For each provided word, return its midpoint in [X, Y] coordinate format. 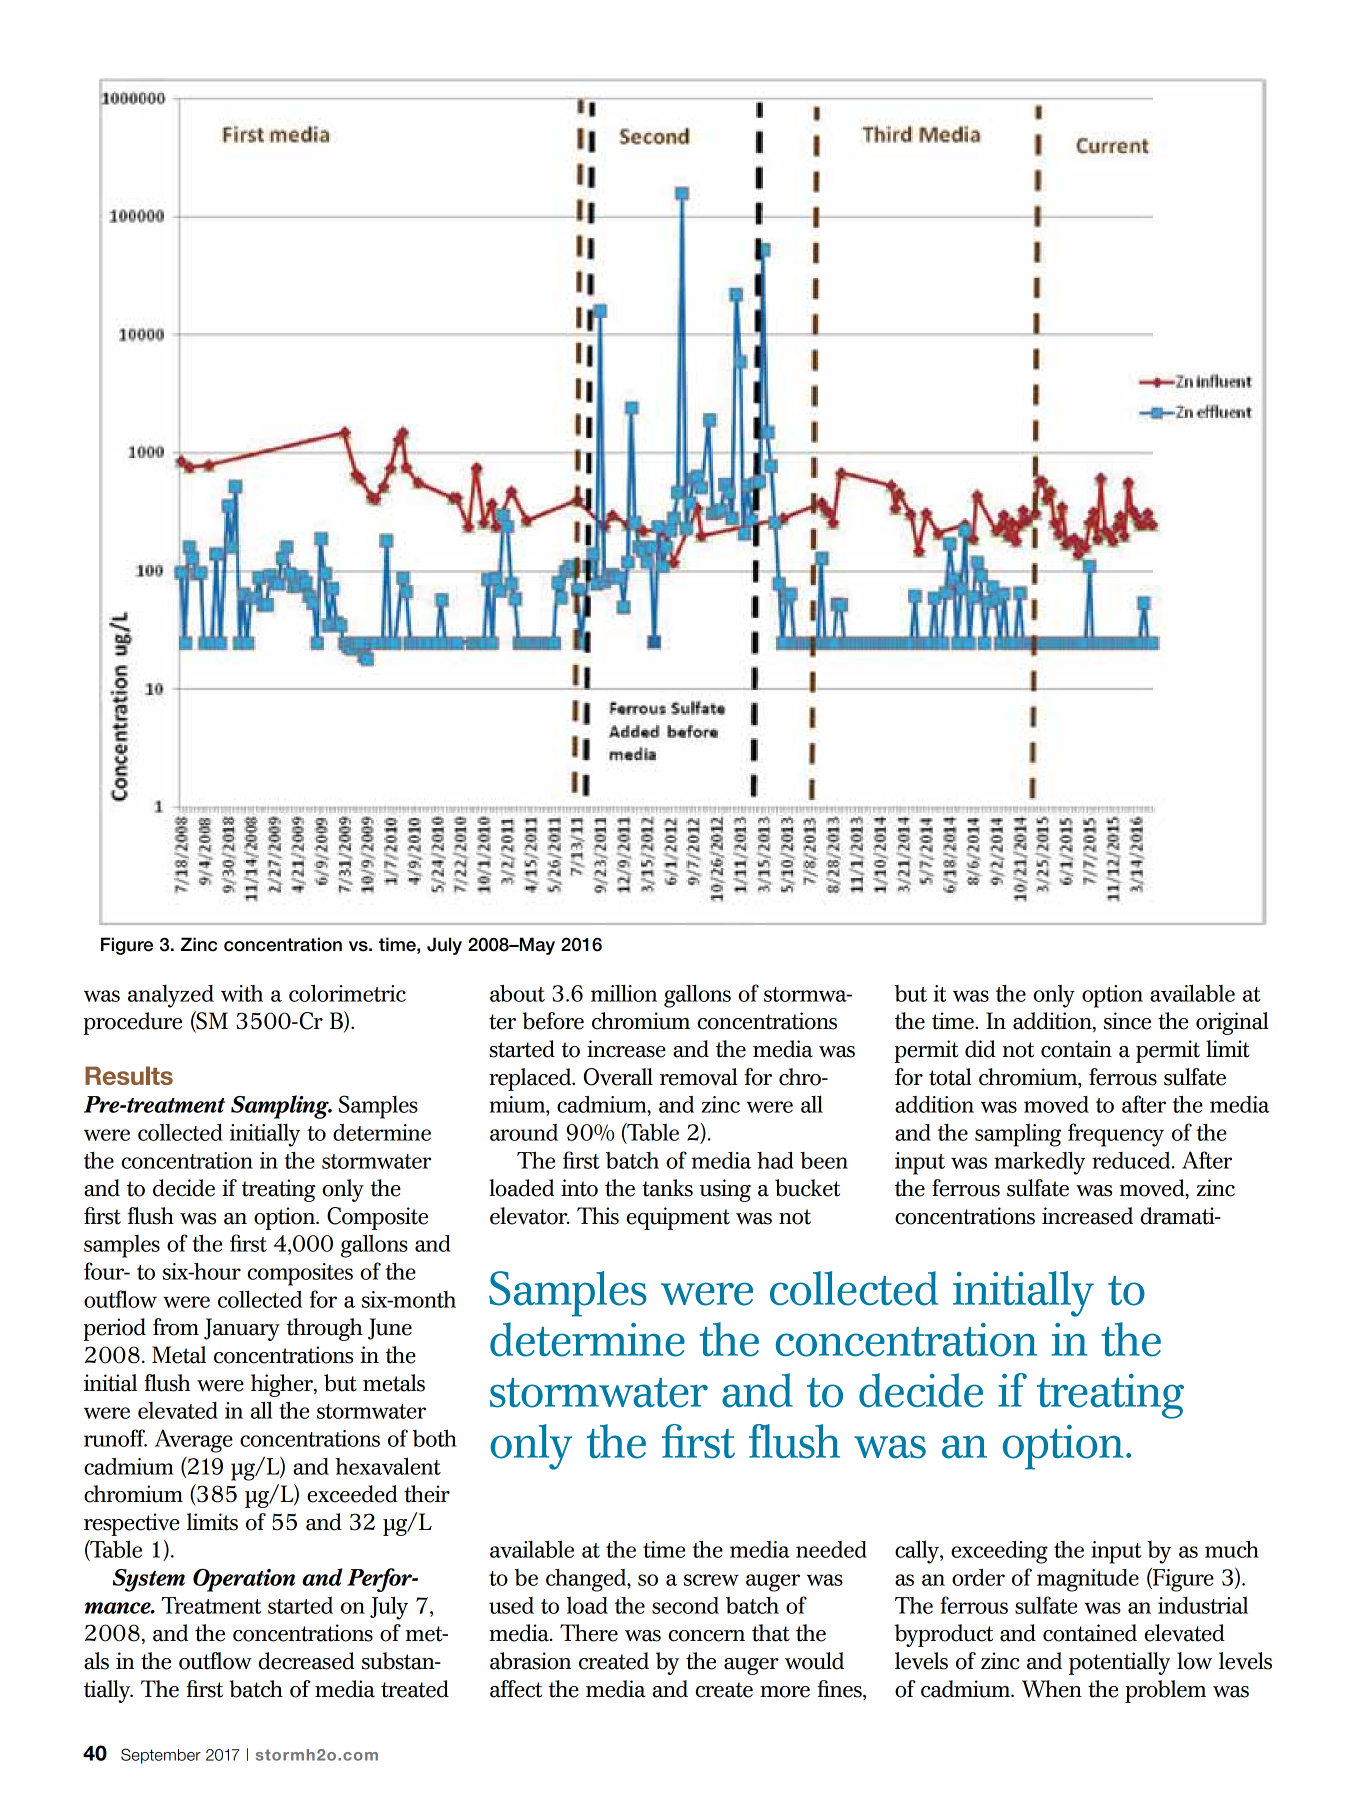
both [434, 1438]
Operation [244, 1580]
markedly [1039, 1163]
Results [129, 1075]
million [624, 993]
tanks [667, 1188]
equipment [678, 1218]
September [161, 1756]
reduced [1132, 1160]
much [1232, 1549]
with [242, 993]
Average [194, 1441]
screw [711, 1580]
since [1127, 1021]
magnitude [1088, 1580]
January [242, 1329]
